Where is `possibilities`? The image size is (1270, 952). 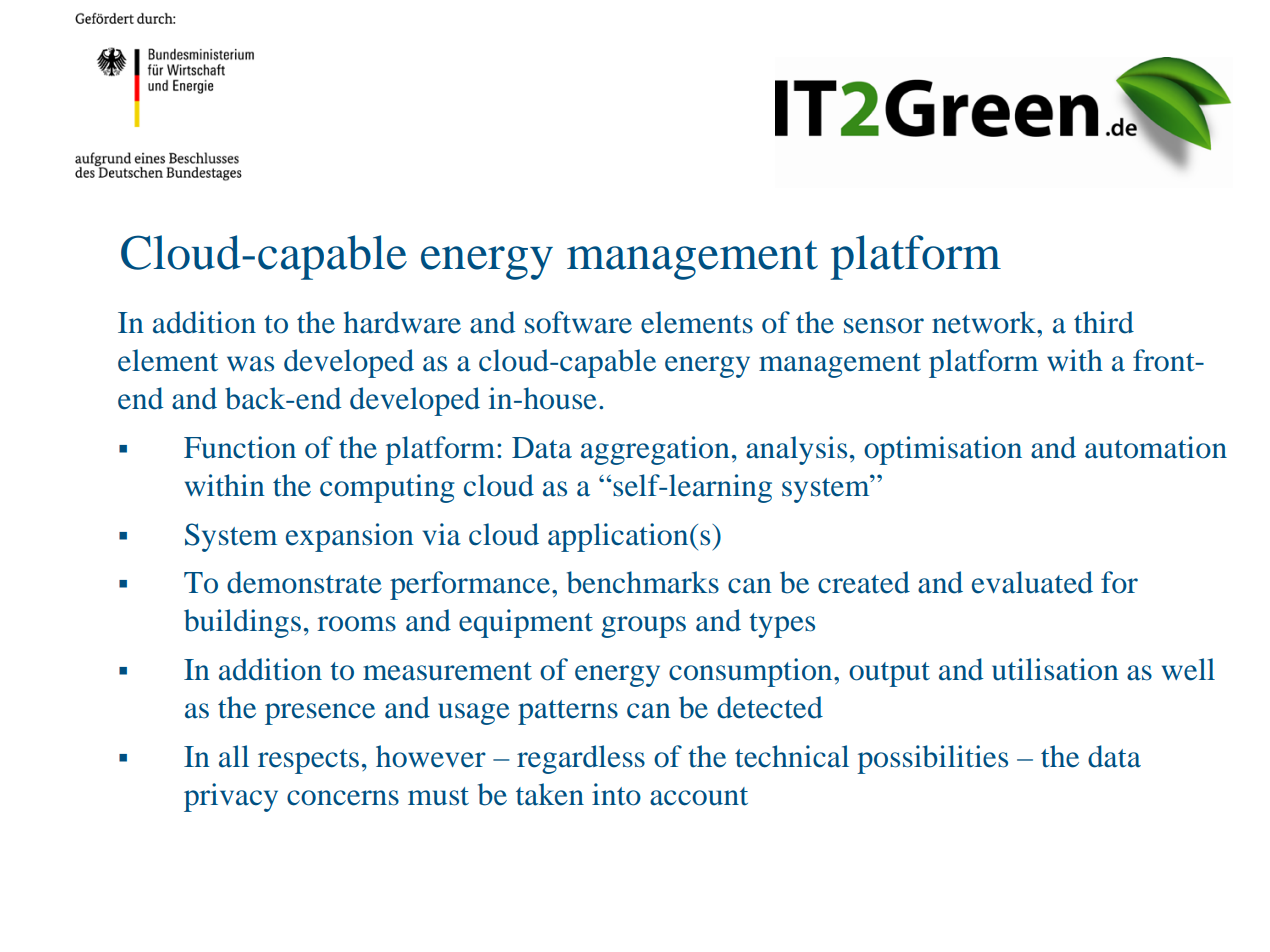
possibilities is located at coordinates (932, 759).
